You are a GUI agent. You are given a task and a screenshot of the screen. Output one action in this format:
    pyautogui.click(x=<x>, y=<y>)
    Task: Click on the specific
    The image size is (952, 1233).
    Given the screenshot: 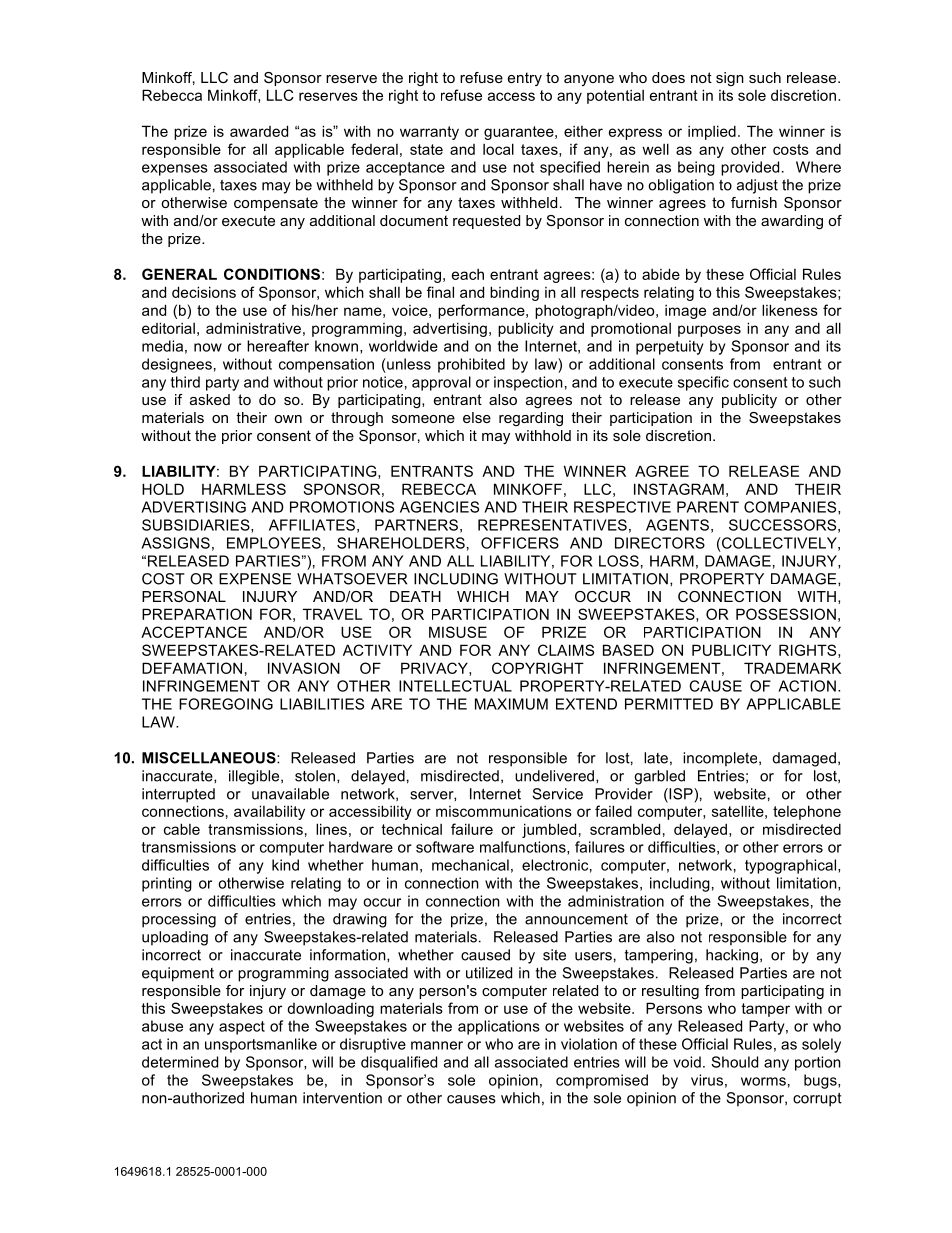 What is the action you would take?
    pyautogui.click(x=703, y=383)
